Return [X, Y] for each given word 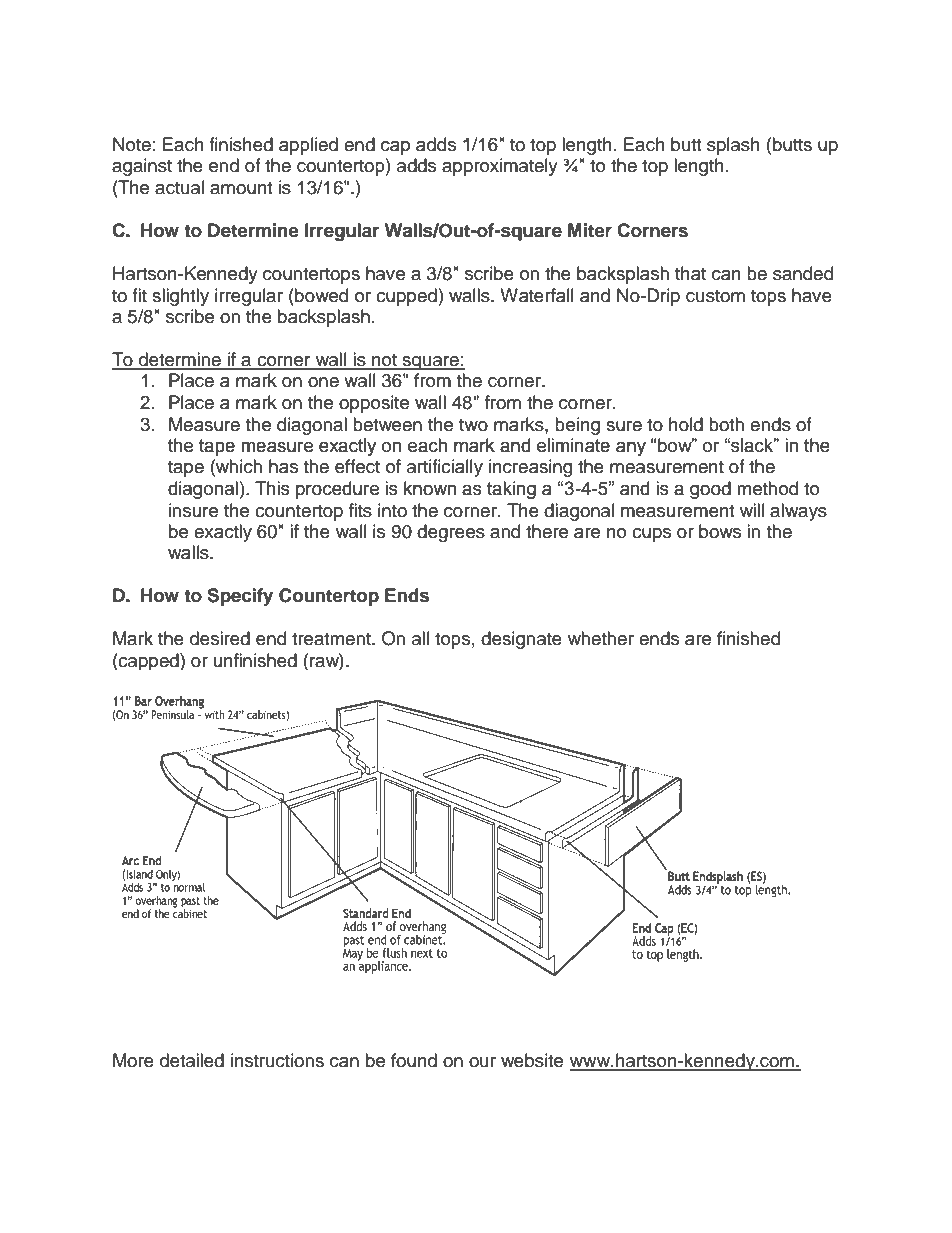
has [283, 466]
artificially [445, 468]
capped [149, 661]
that [690, 273]
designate [521, 640]
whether [601, 638]
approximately [500, 167]
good [710, 490]
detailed [192, 1060]
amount [241, 188]
